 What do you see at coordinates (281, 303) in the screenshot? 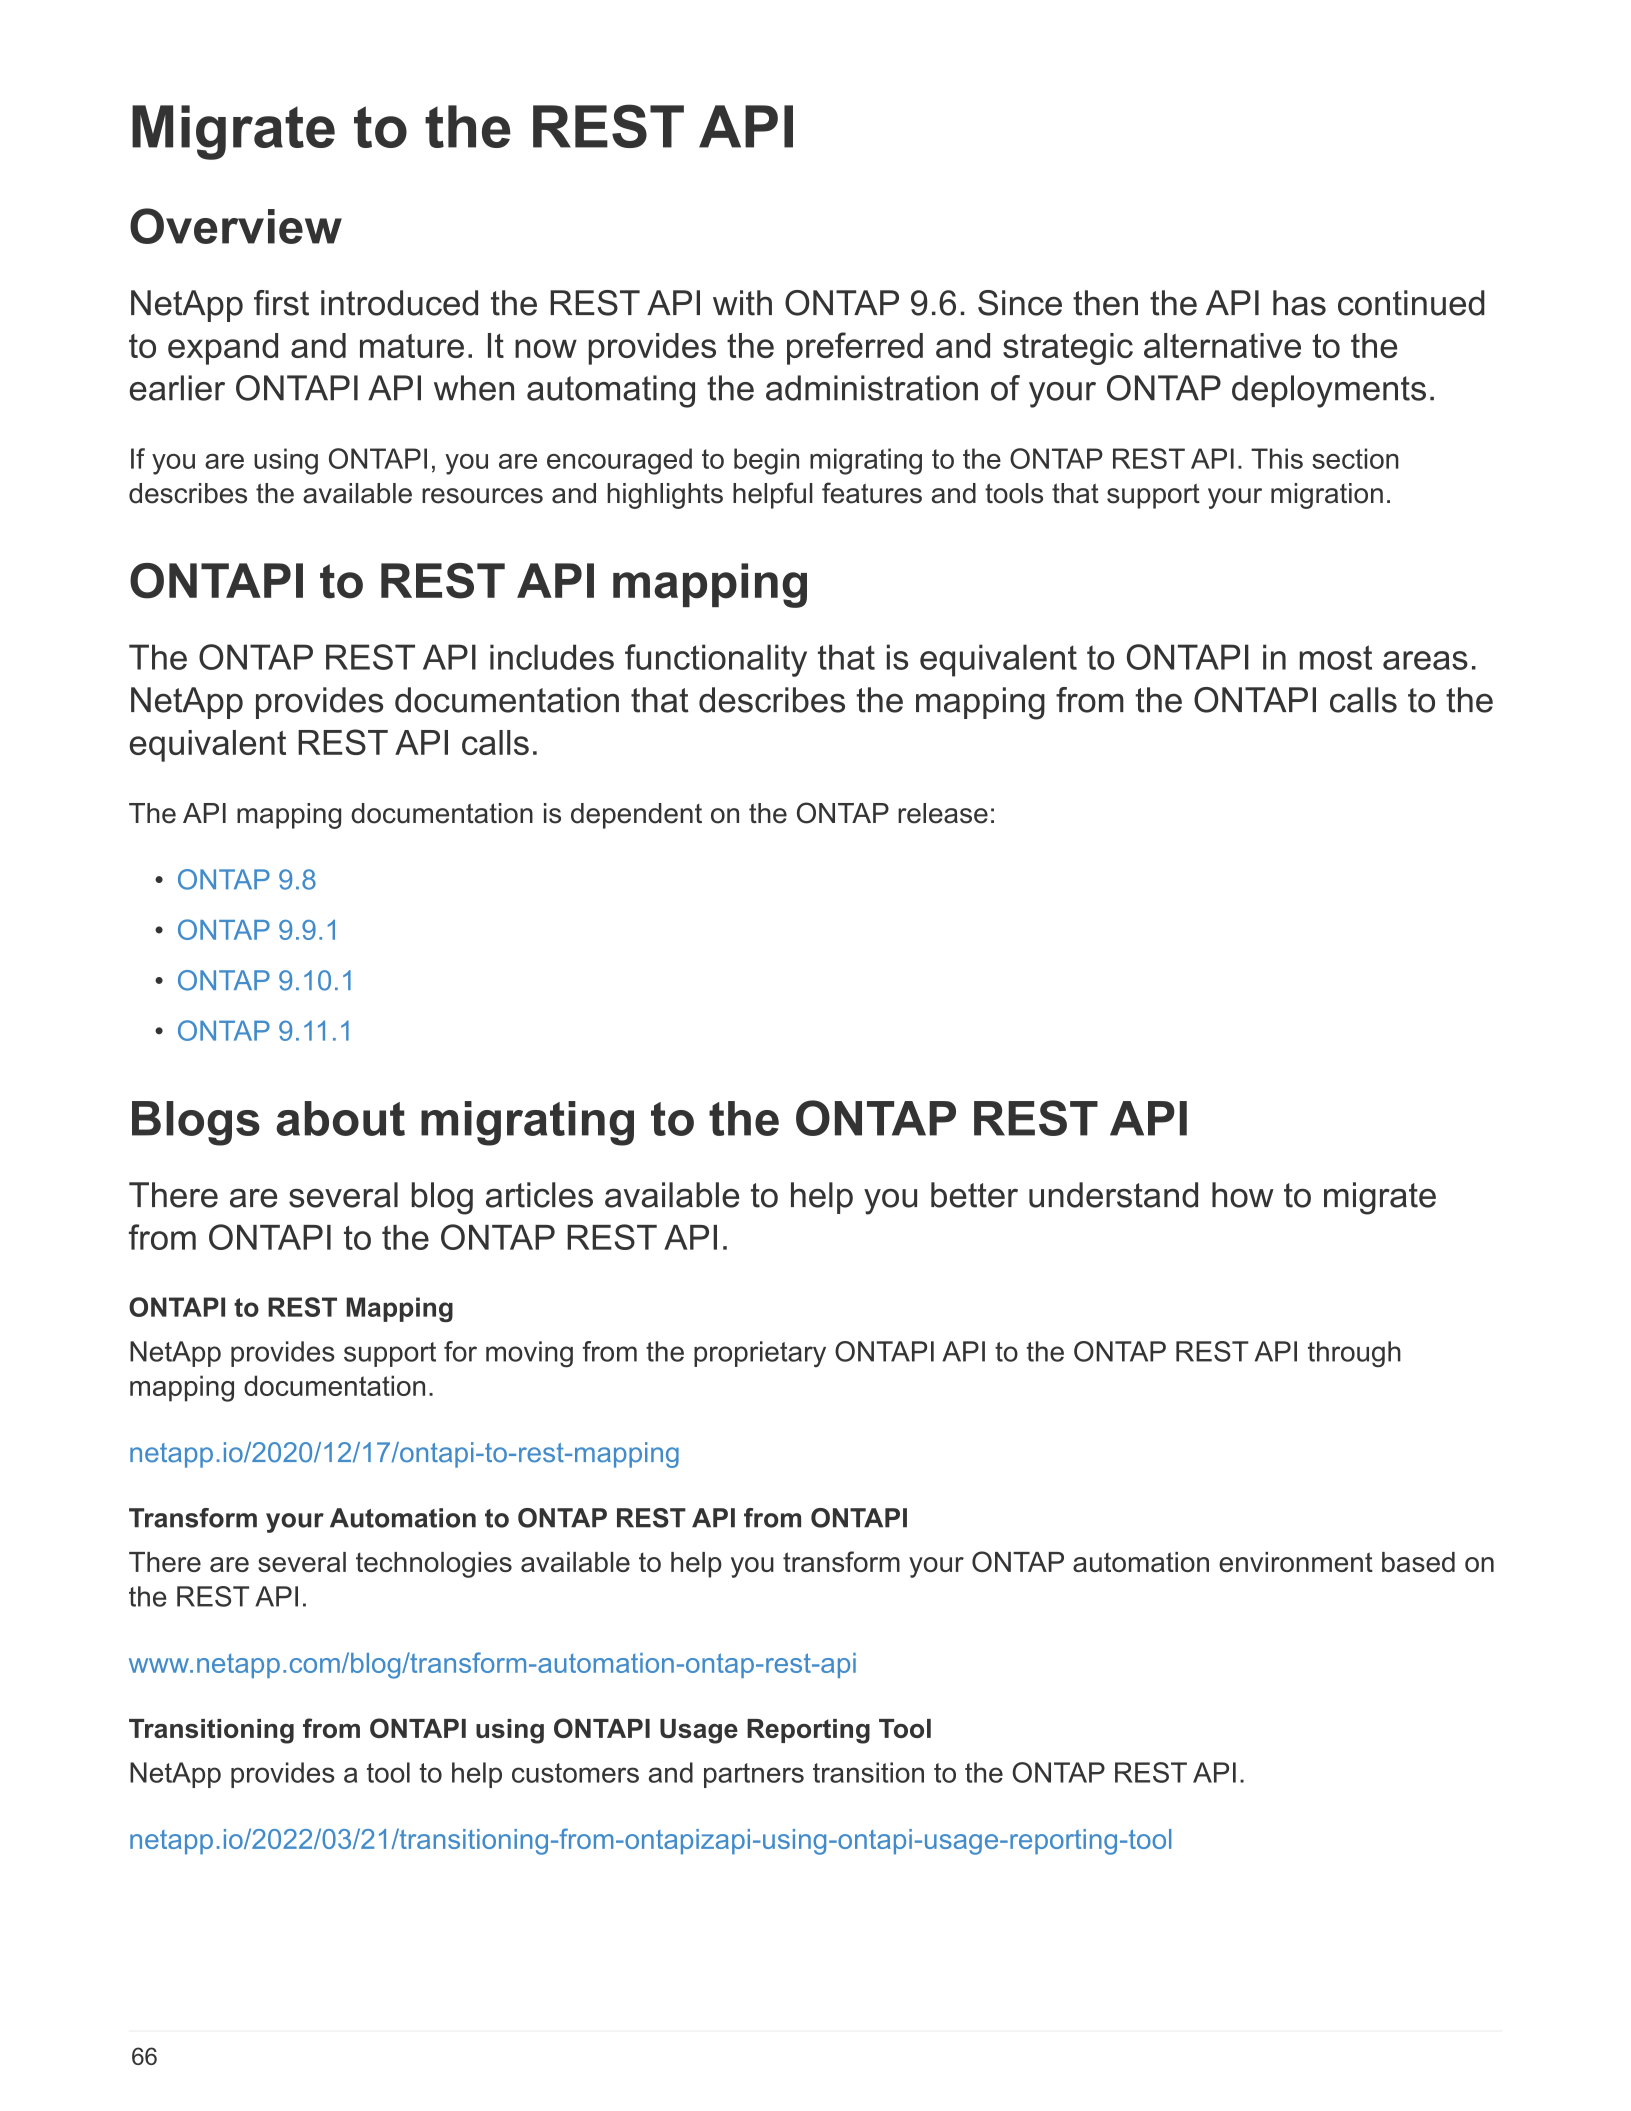
I see `first` at bounding box center [281, 303].
